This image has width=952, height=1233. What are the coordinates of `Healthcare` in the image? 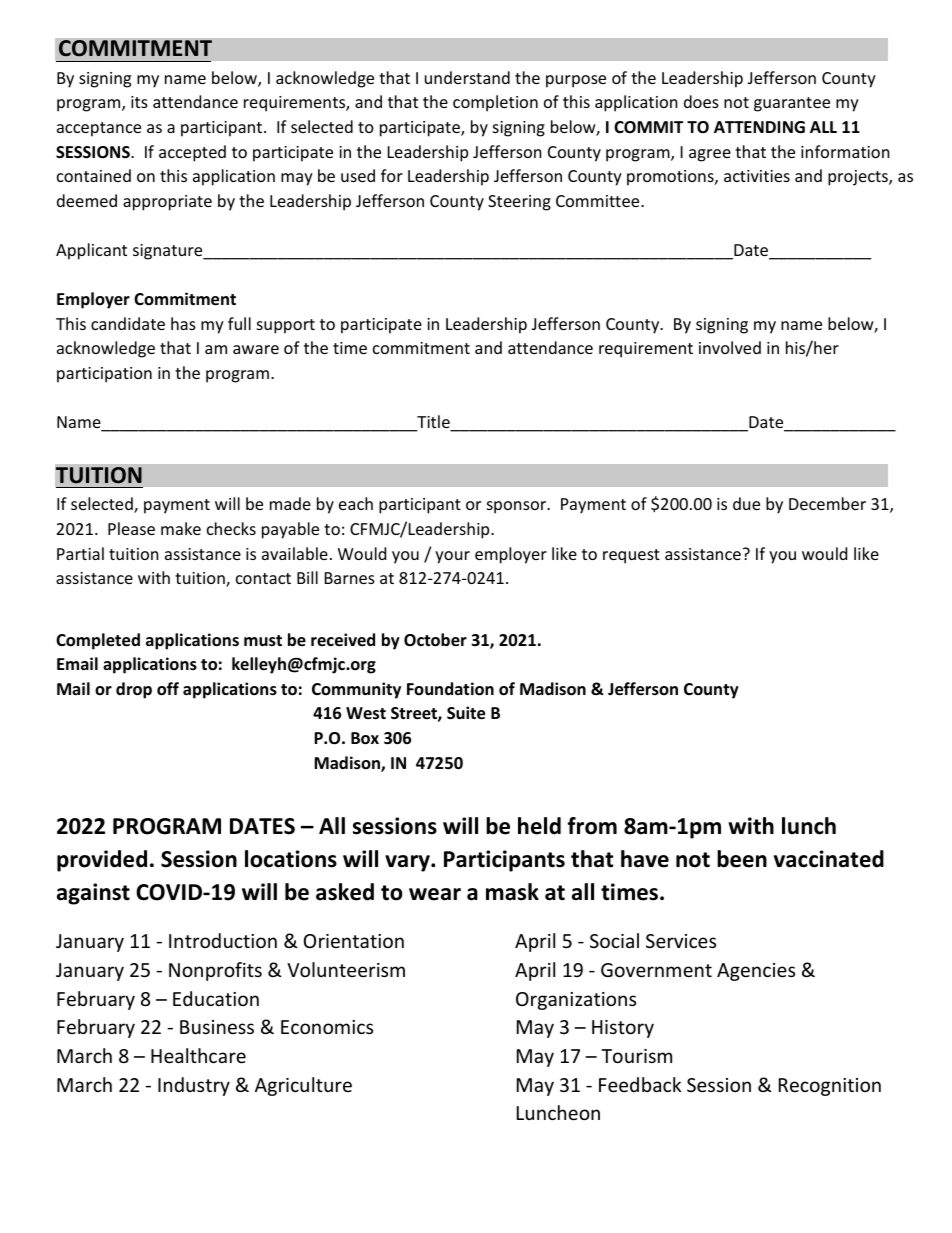 It's located at (198, 1055).
